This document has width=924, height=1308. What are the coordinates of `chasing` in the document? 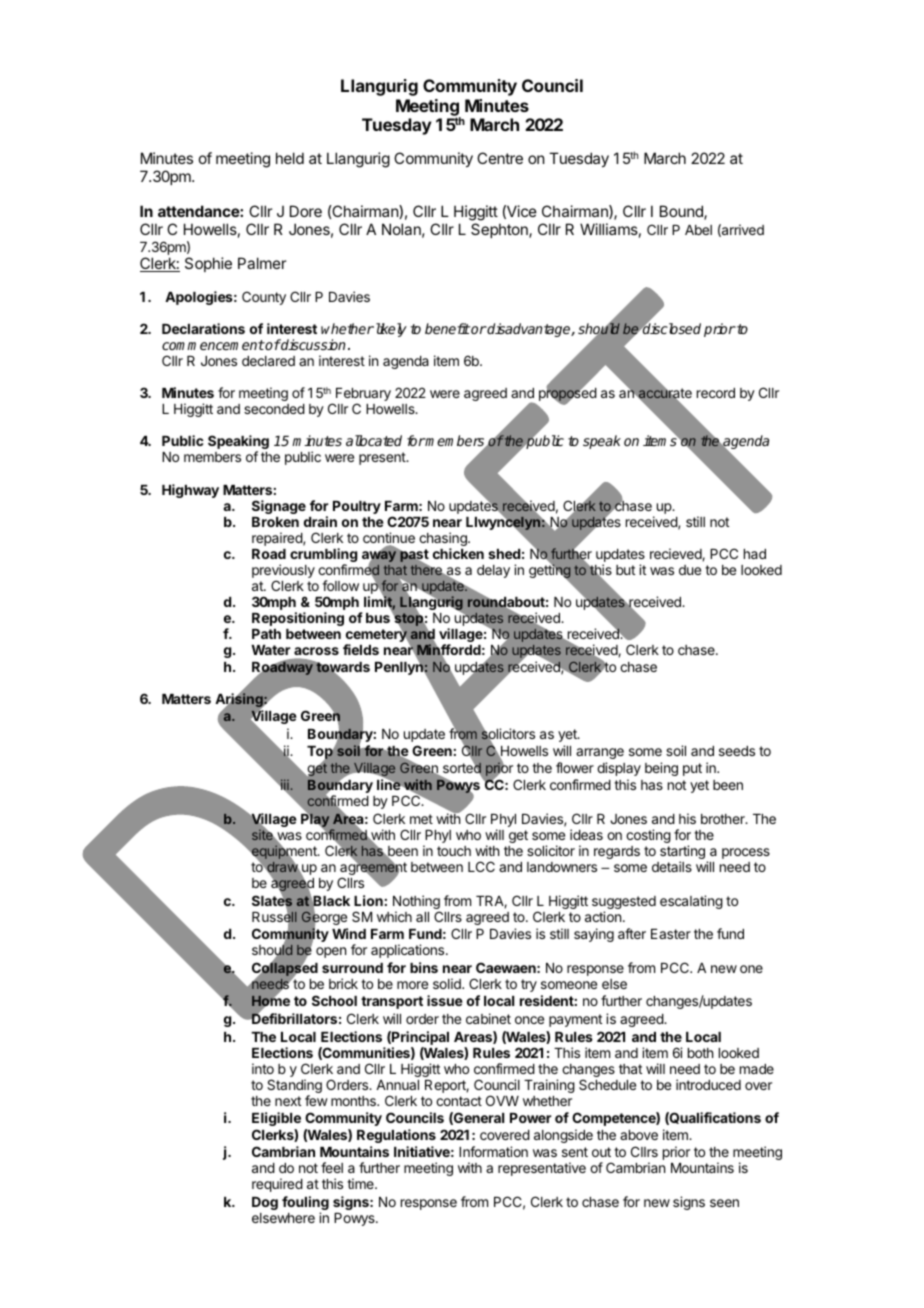 It's located at (444, 540).
